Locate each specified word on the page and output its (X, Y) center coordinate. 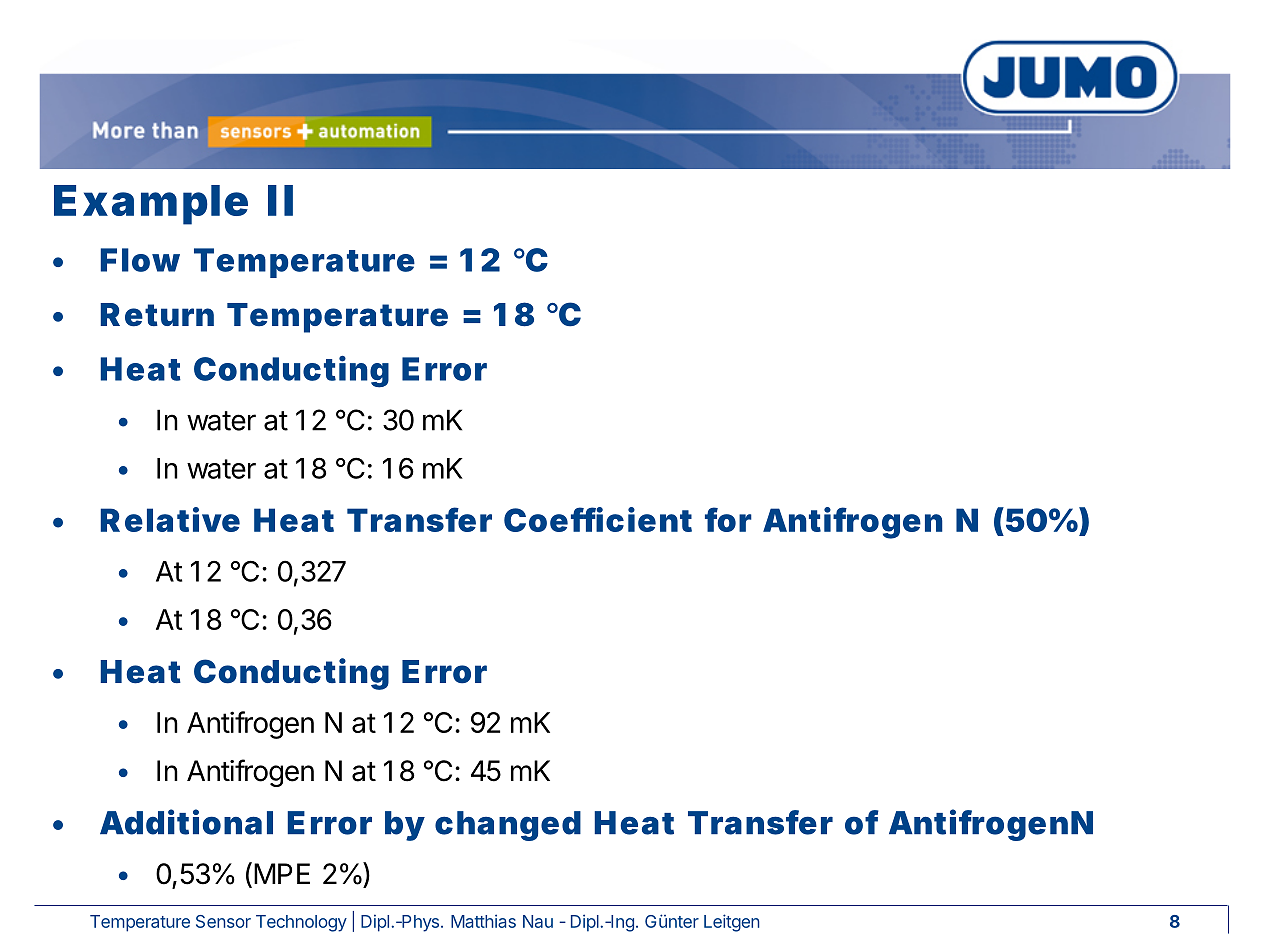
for (728, 519)
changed (508, 826)
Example (151, 205)
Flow (140, 260)
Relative (170, 519)
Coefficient (598, 519)
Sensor (223, 921)
